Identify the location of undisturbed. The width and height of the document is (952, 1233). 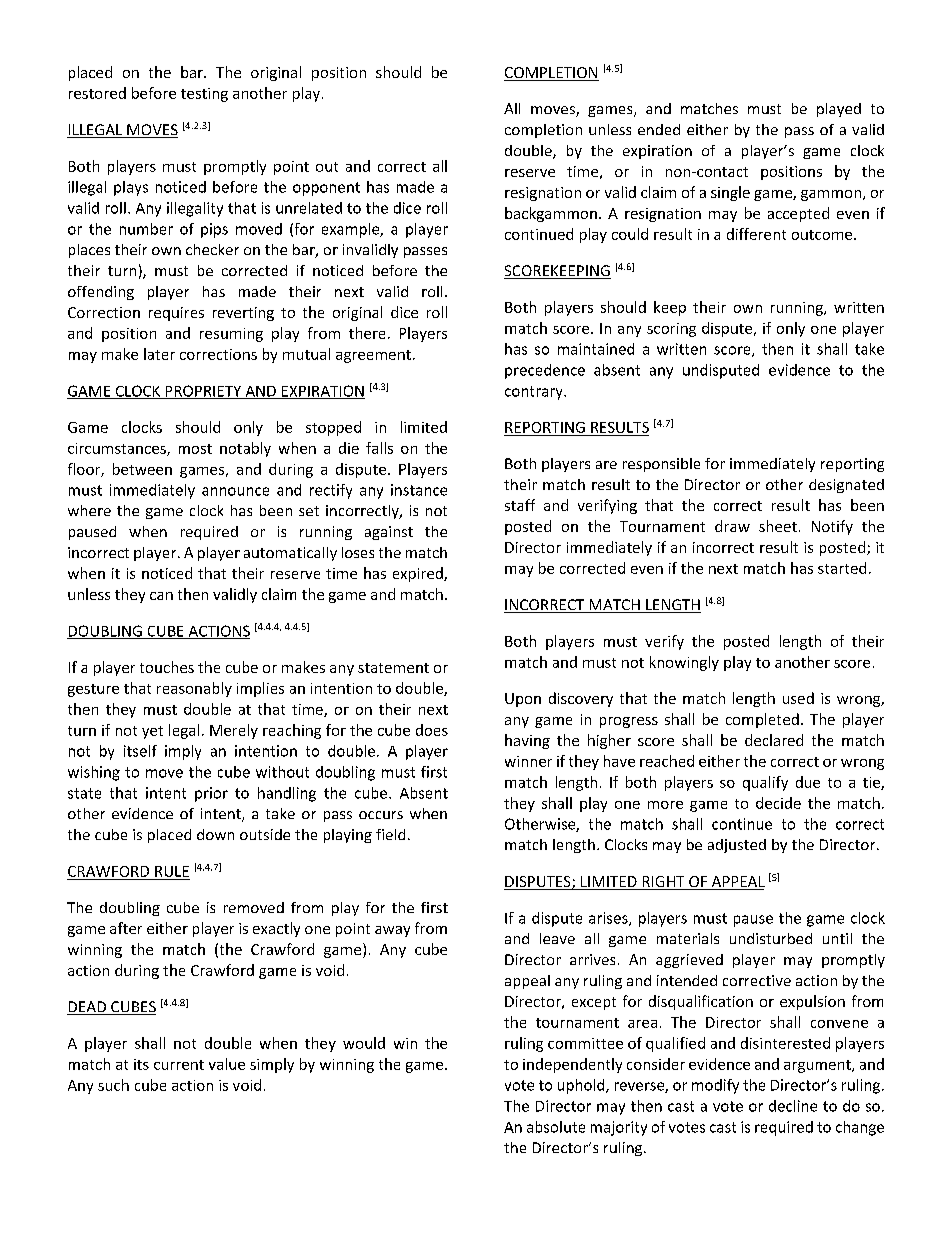
(771, 938).
